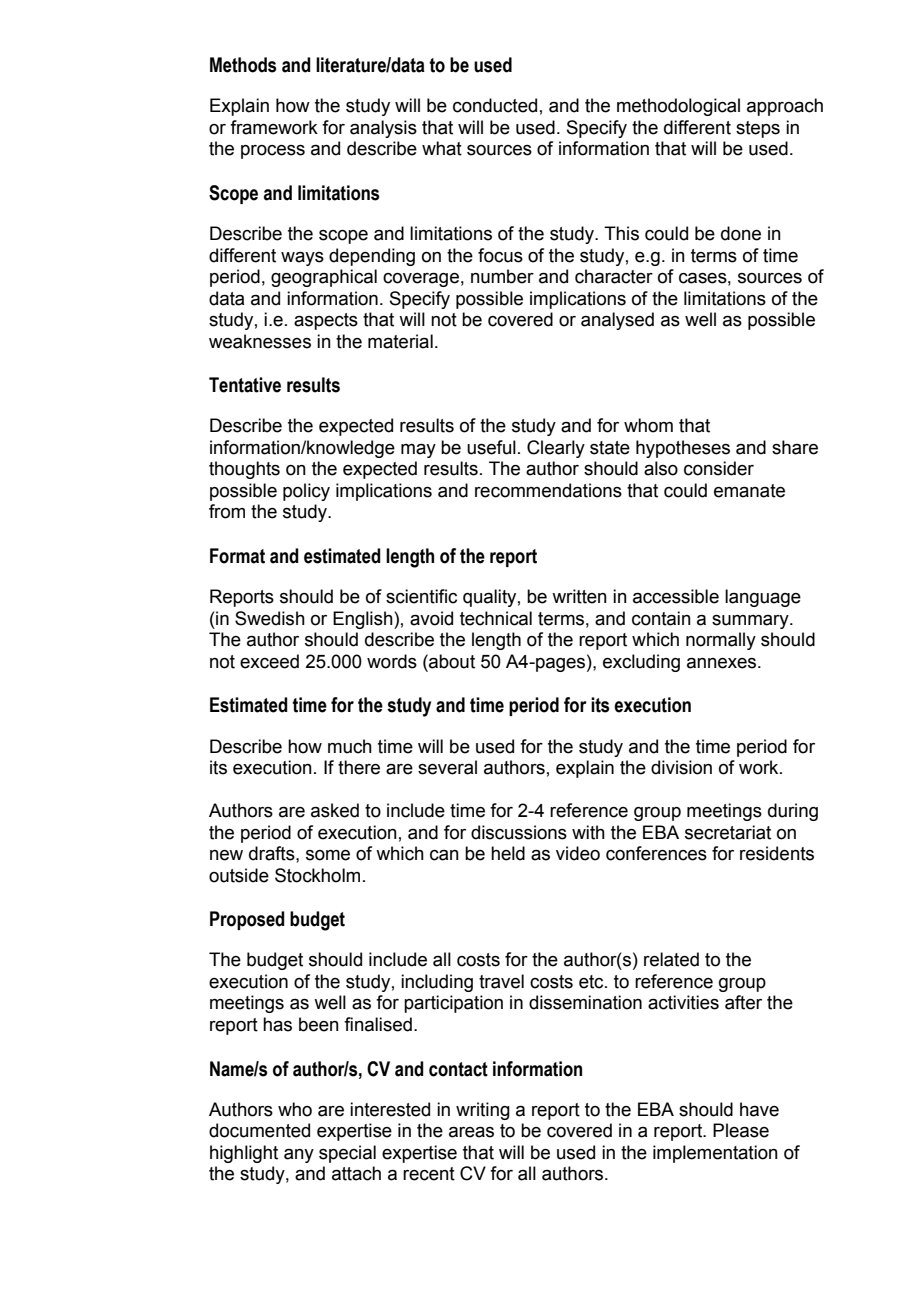  I want to click on travel, so click(501, 981).
